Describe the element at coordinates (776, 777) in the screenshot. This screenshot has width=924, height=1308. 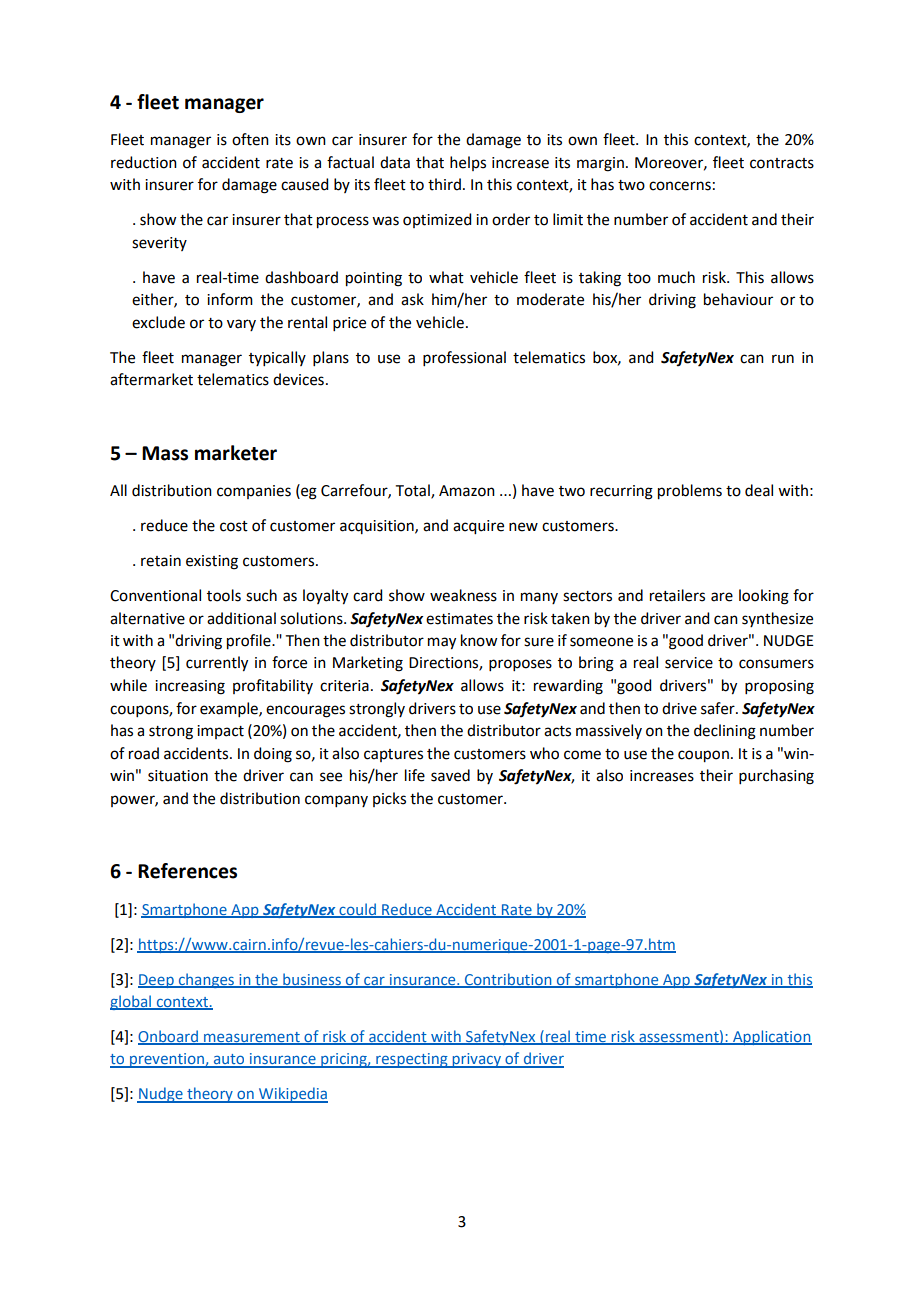
I see `purchasing` at that location.
